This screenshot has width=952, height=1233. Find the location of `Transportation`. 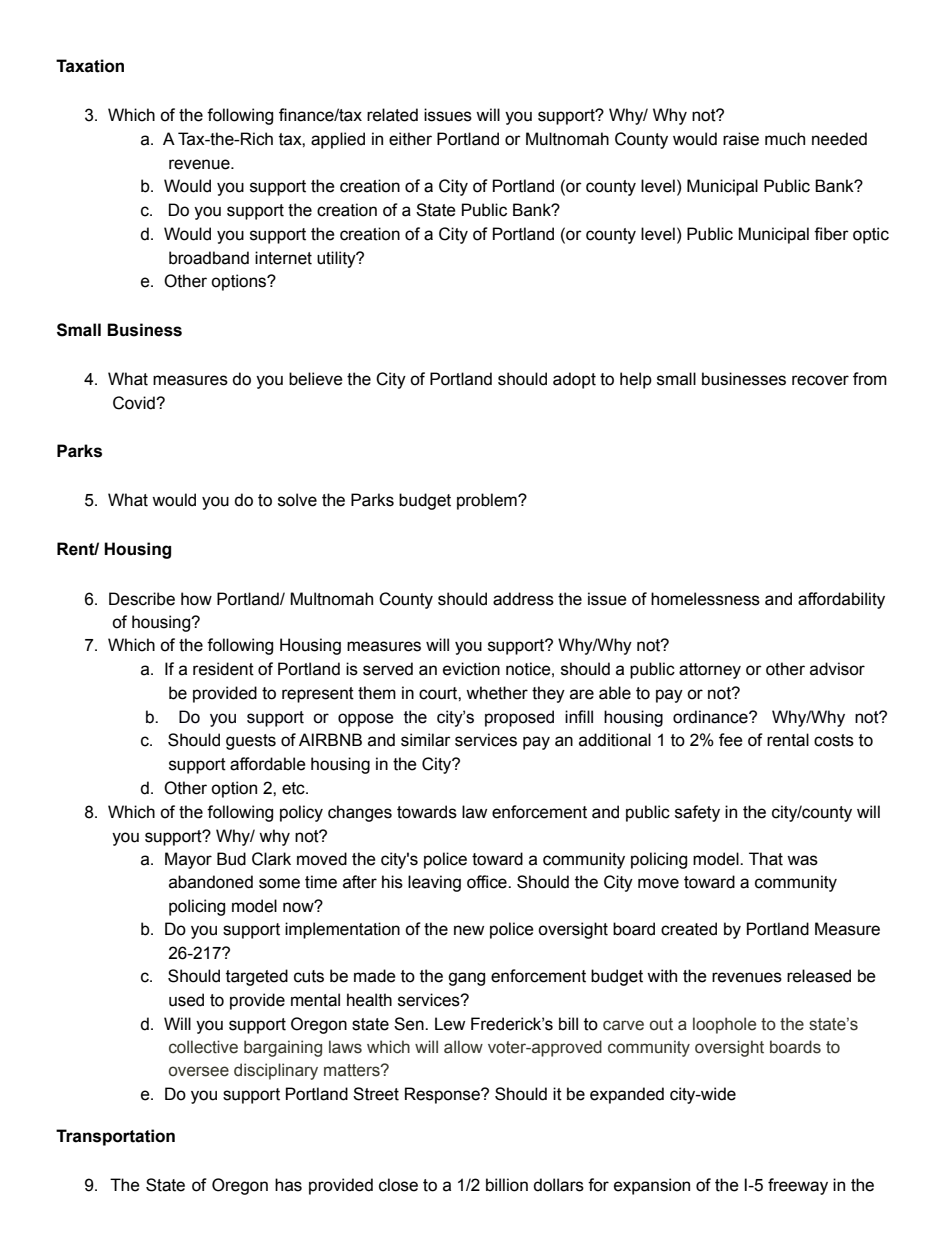

Transportation is located at coordinates (115, 1137).
